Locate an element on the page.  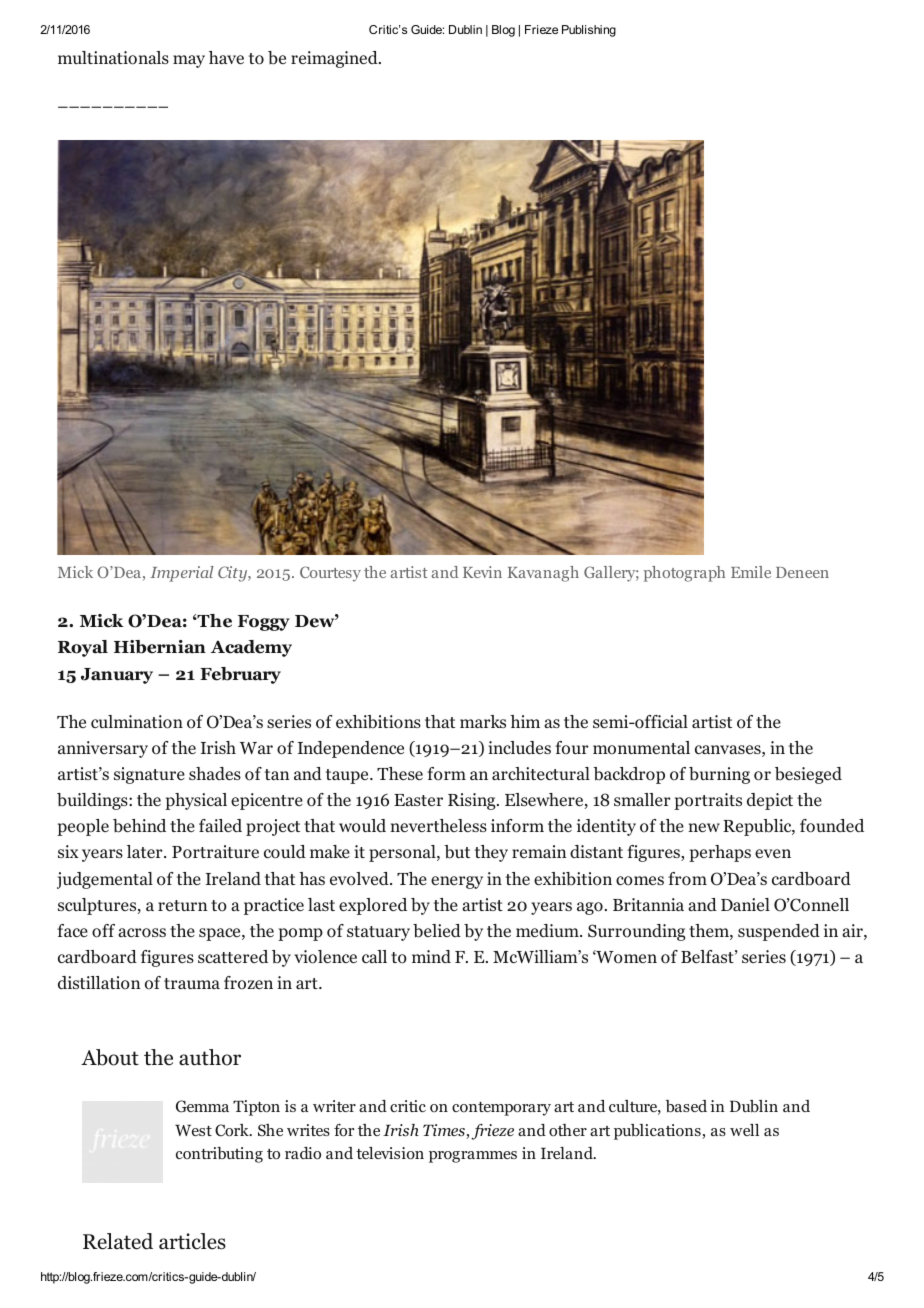
may is located at coordinates (189, 61).
